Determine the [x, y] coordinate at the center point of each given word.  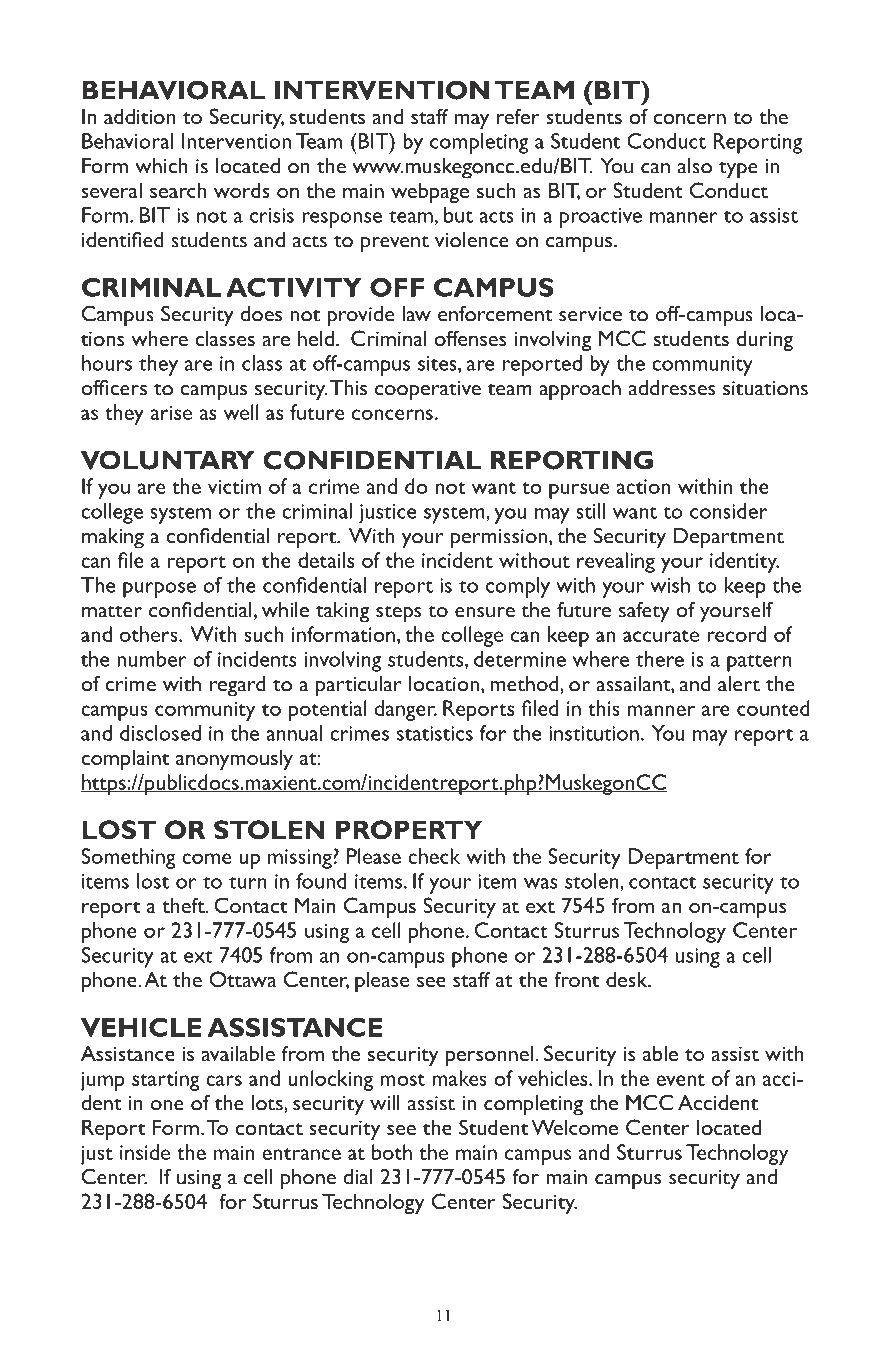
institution [594, 733]
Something [128, 858]
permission [500, 539]
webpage [430, 192]
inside [145, 1152]
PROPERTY [409, 829]
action [643, 486]
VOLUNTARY [168, 460]
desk [628, 979]
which [161, 166]
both [392, 1152]
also [695, 166]
